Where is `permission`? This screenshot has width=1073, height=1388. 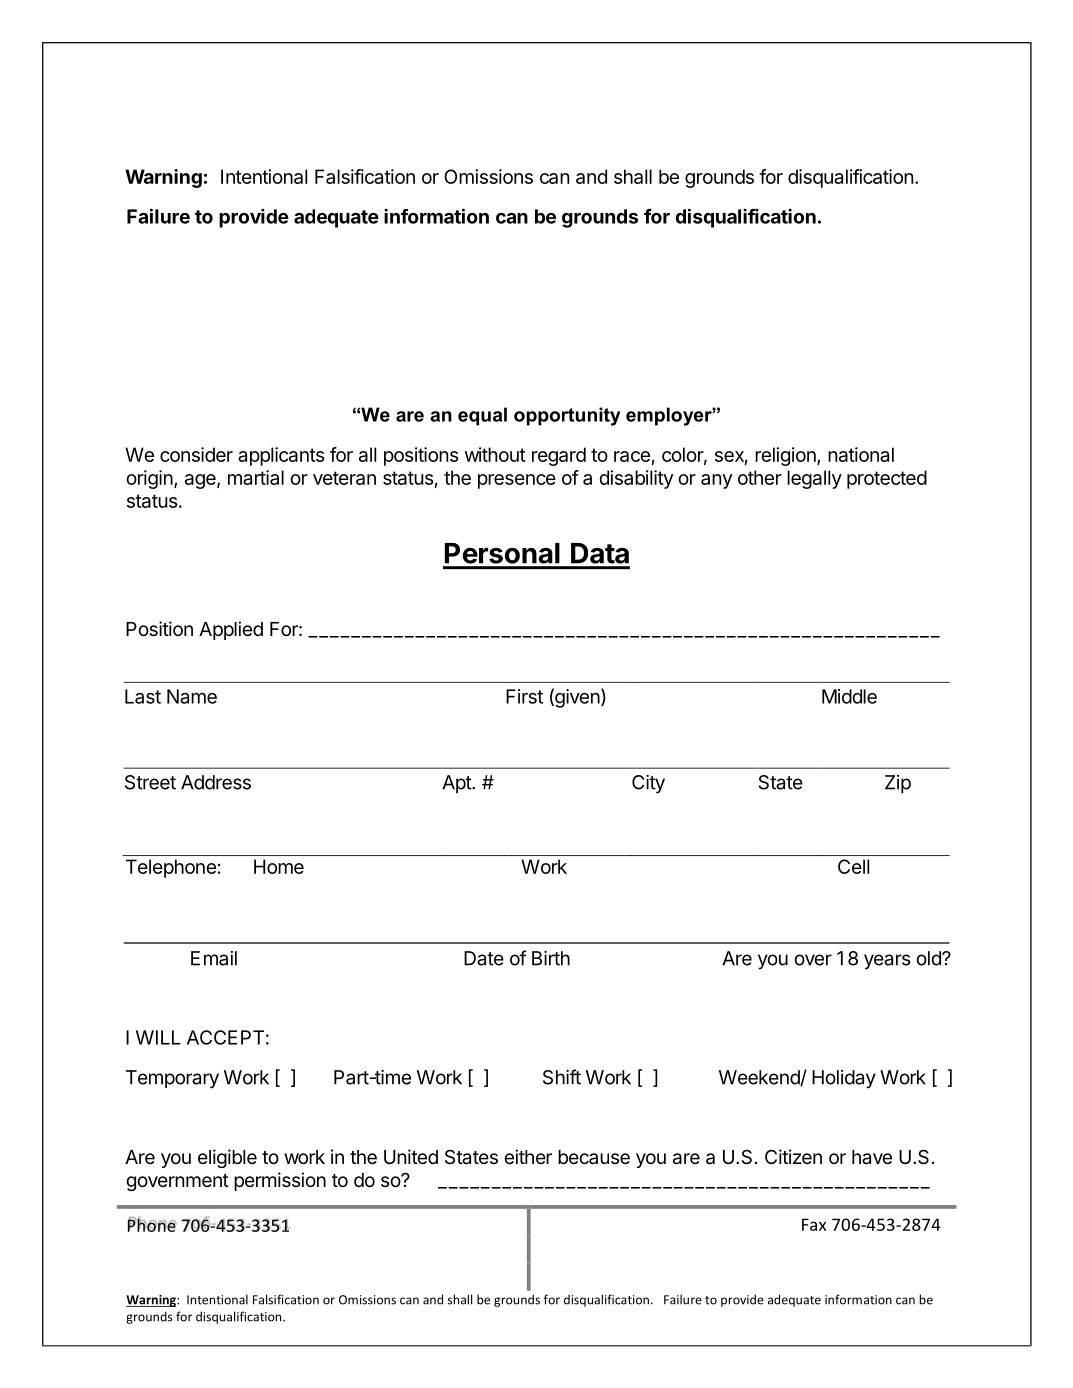
permission is located at coordinates (280, 1181).
